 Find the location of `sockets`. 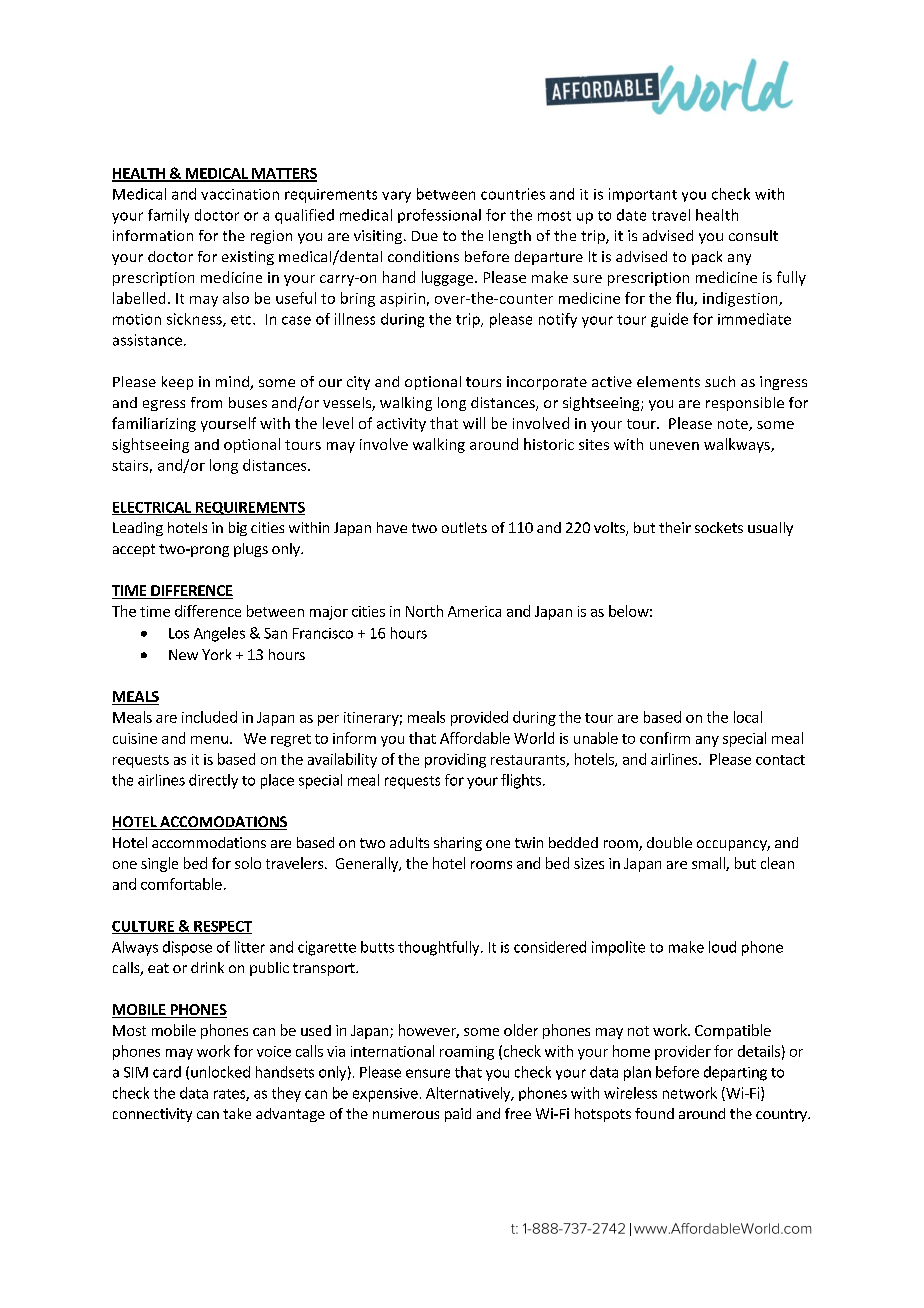

sockets is located at coordinates (719, 527).
